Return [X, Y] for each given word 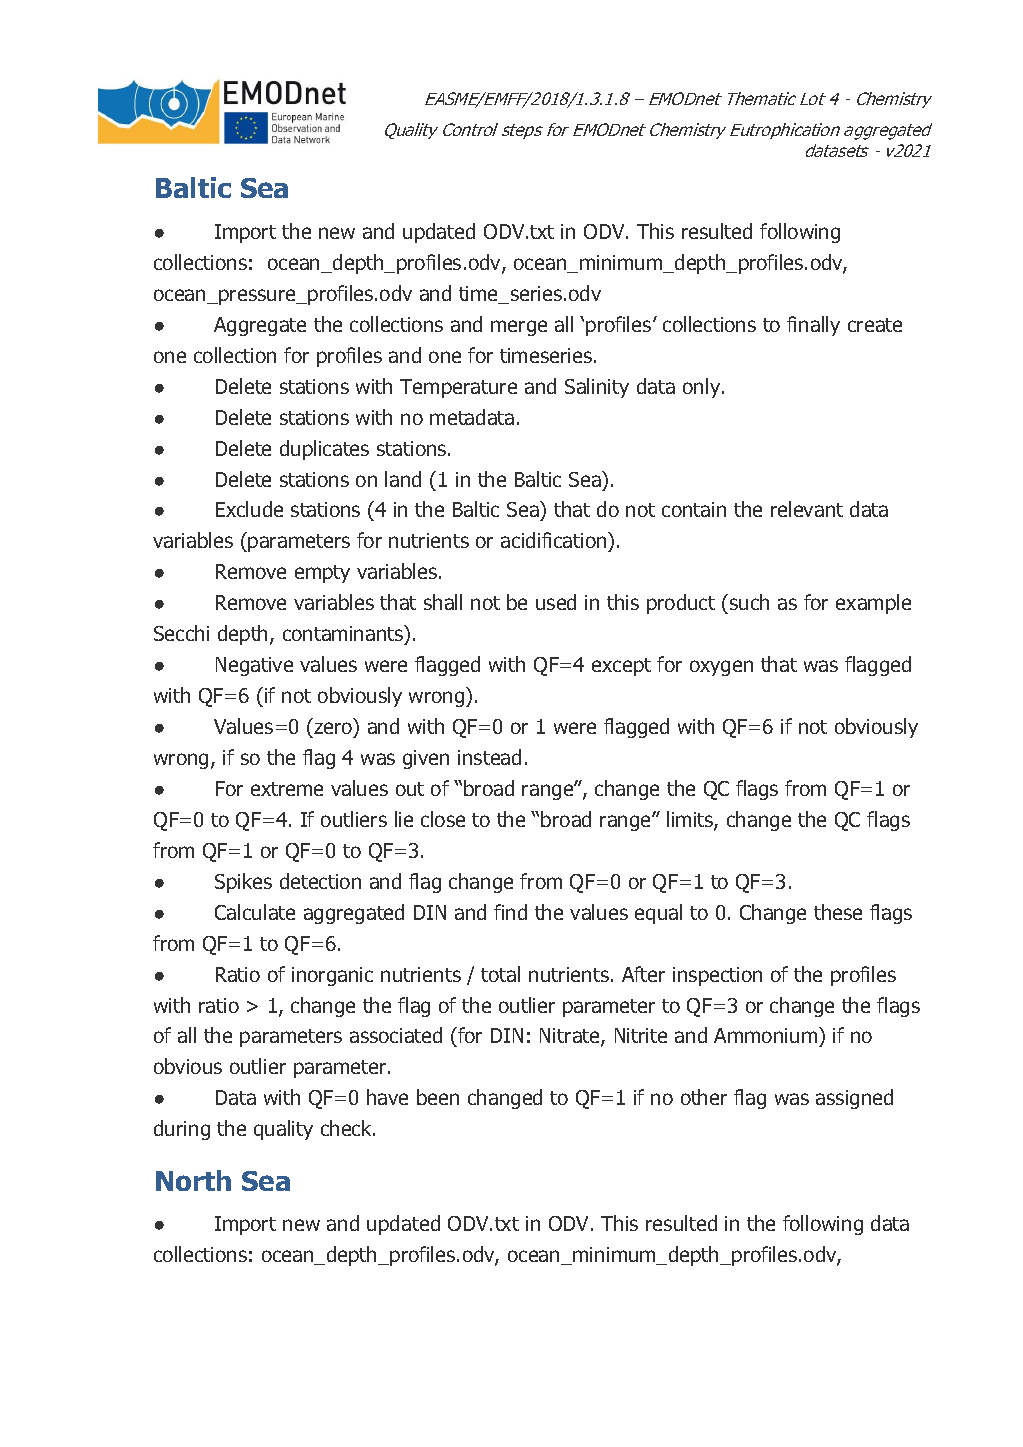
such [749, 602]
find [510, 912]
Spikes [243, 883]
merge [519, 328]
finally [813, 326]
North [193, 1180]
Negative [254, 666]
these [838, 912]
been [438, 1097]
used [556, 602]
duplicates [324, 450]
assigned [854, 1099]
